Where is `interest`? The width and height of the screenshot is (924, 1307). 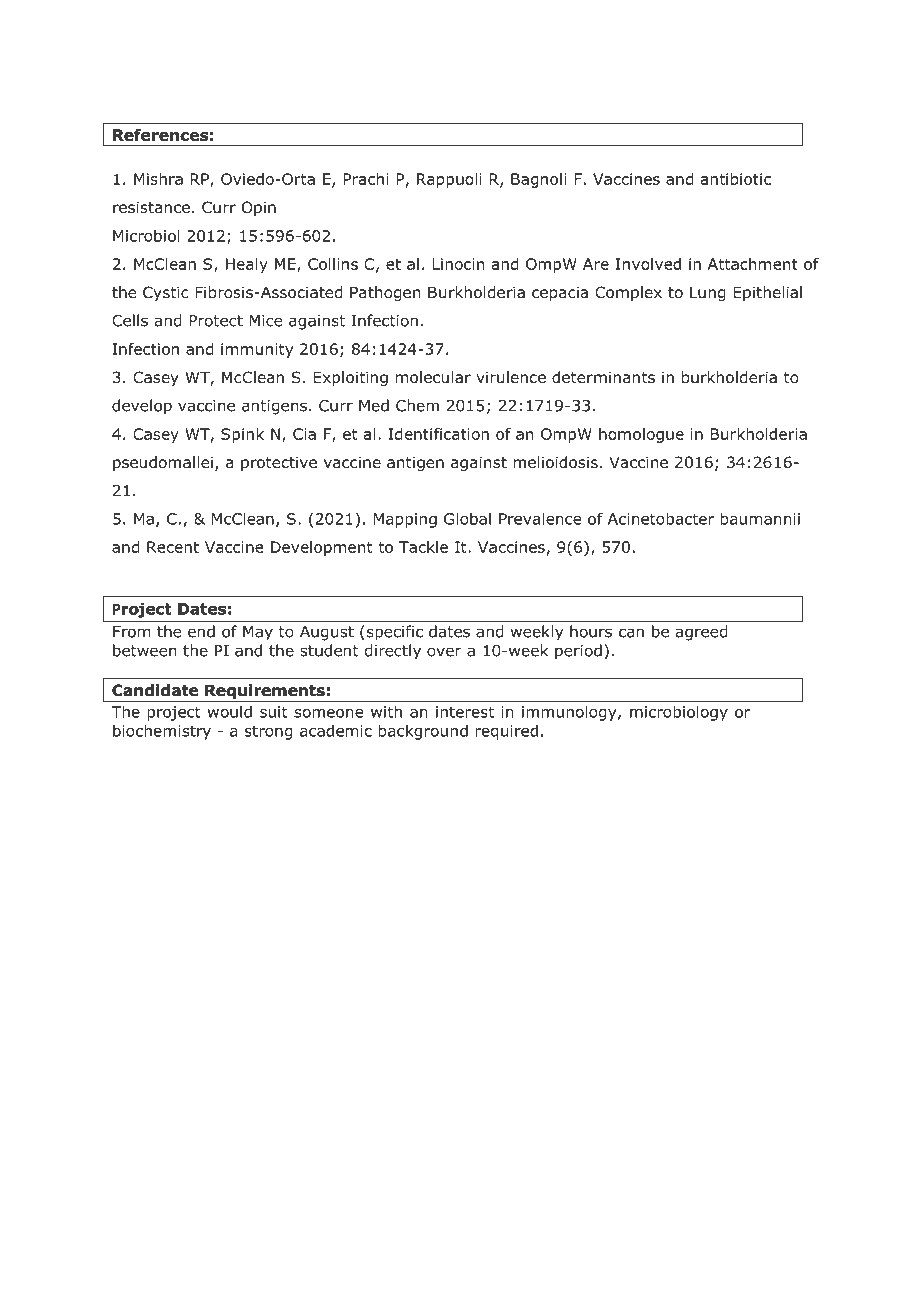 interest is located at coordinates (465, 712).
